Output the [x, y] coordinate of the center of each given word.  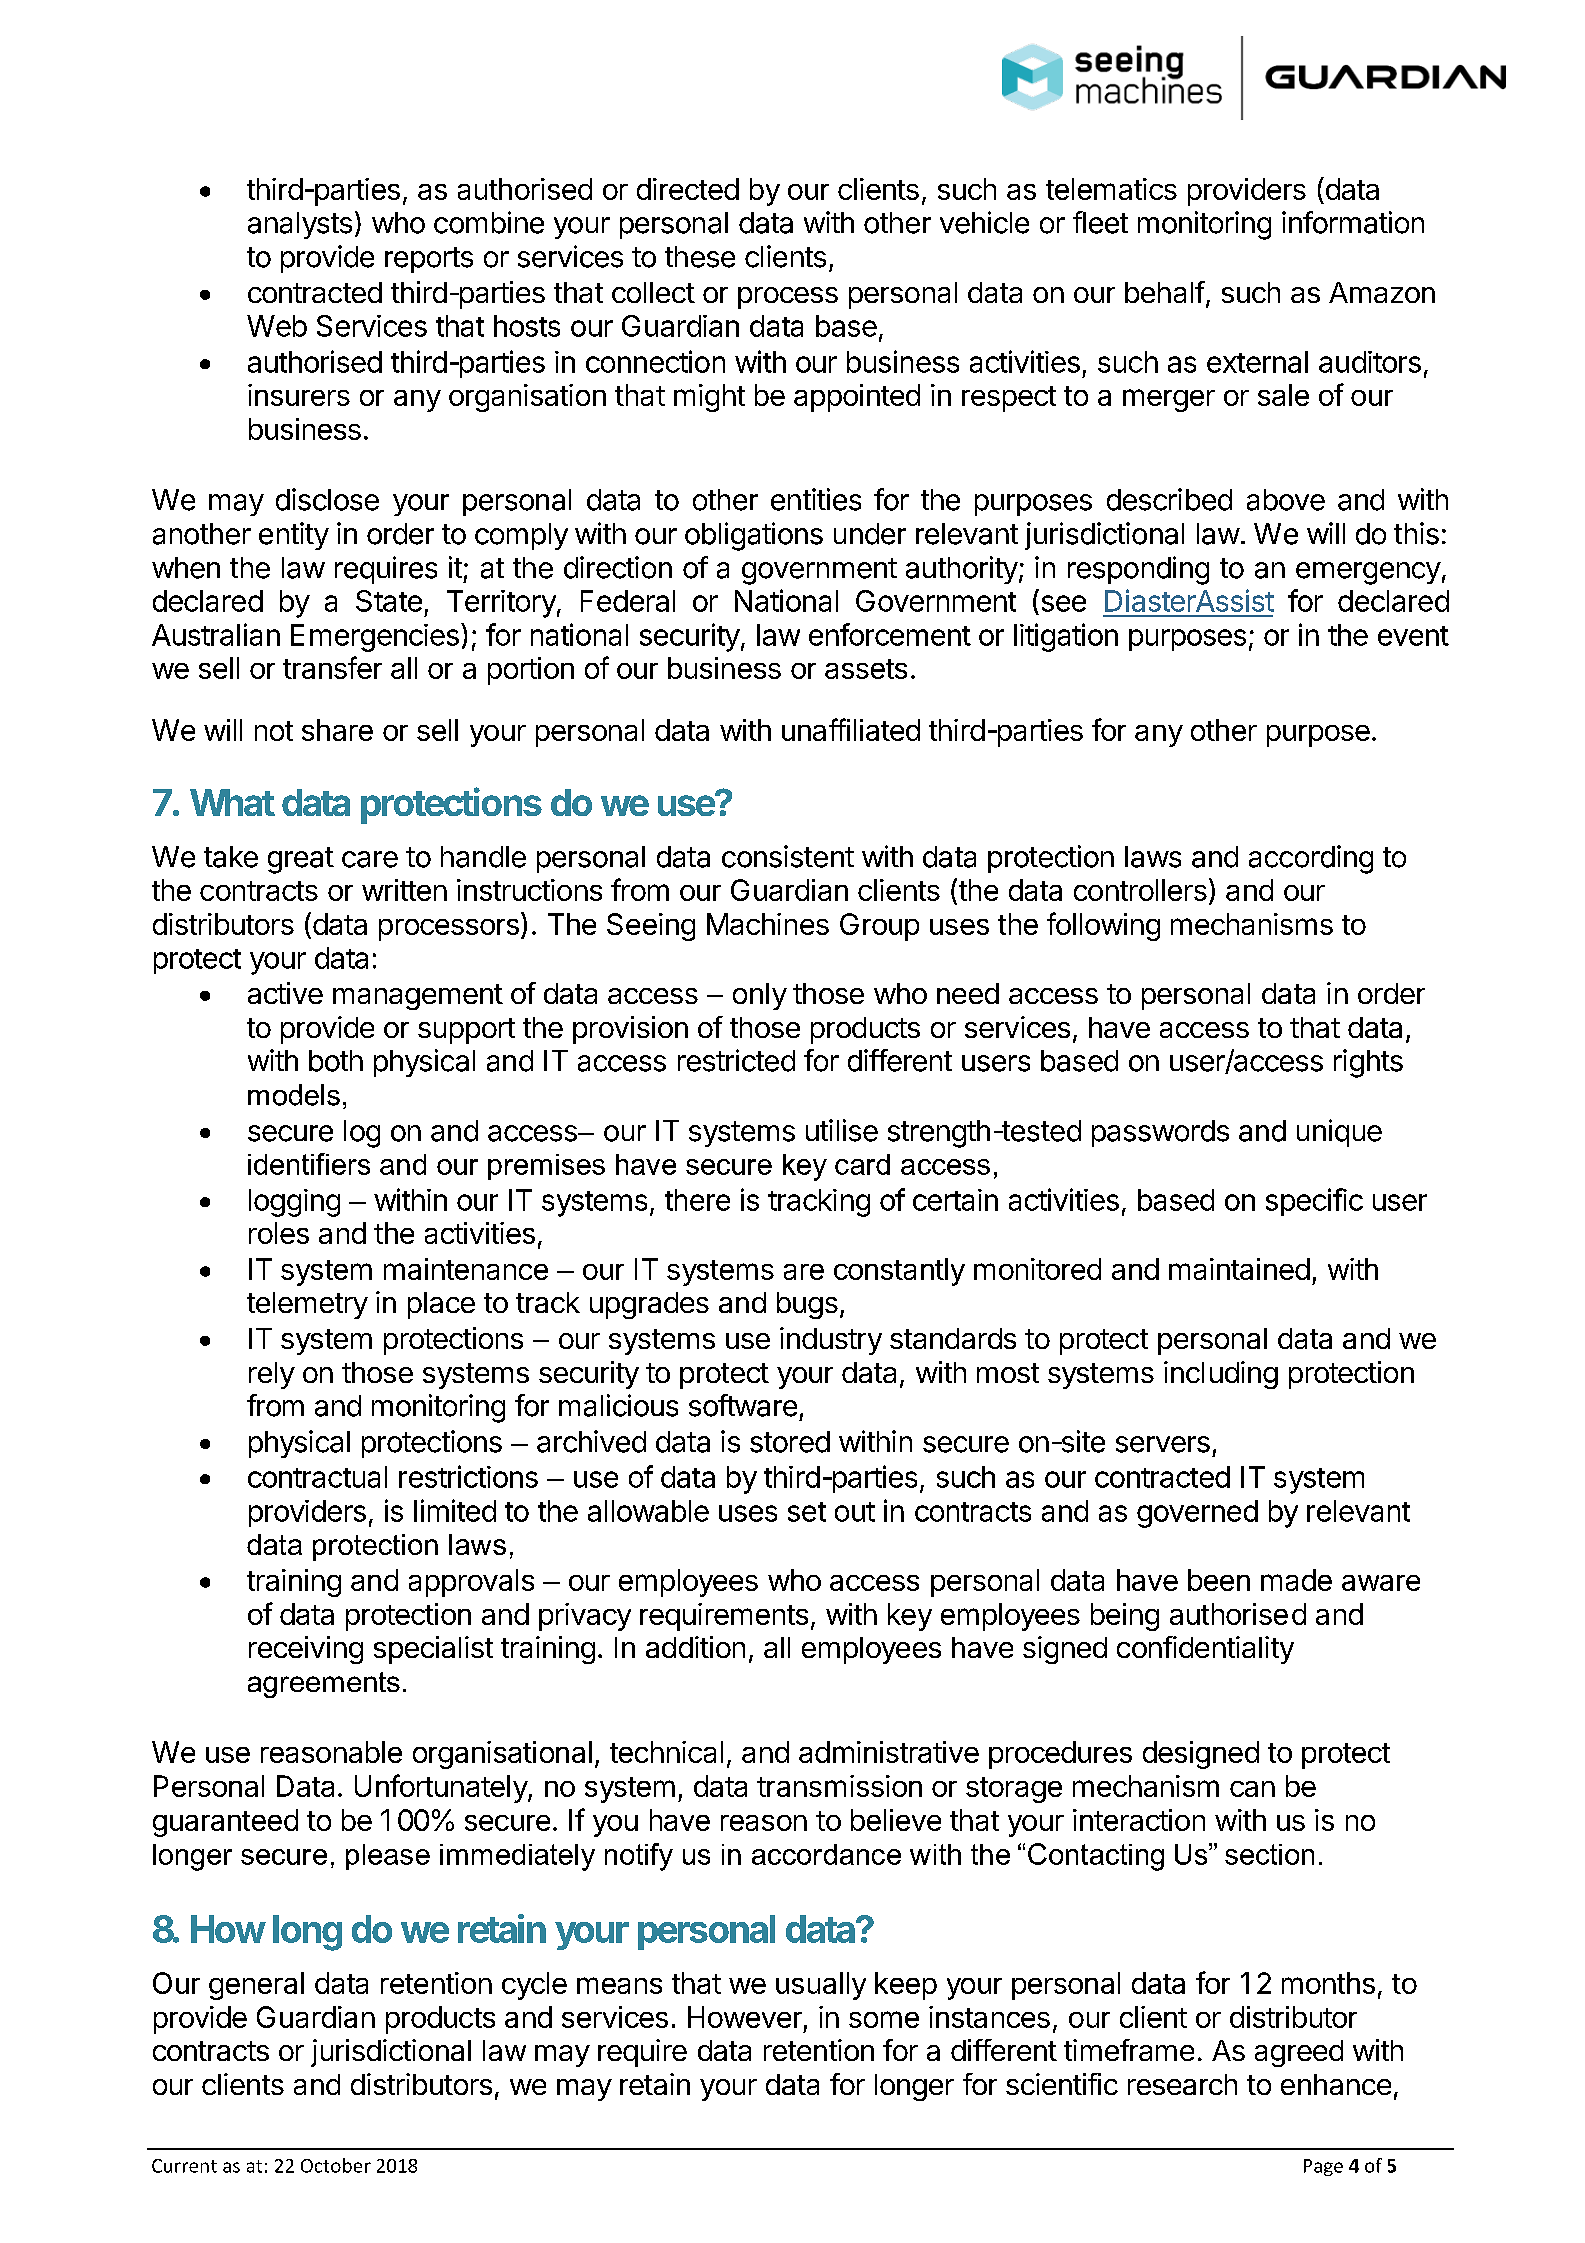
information [1353, 222]
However [745, 2017]
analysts [300, 225]
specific [1314, 1202]
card [862, 1164]
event [1413, 636]
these [700, 257]
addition [695, 1647]
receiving [306, 1650]
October [336, 2165]
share [337, 730]
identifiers [309, 1164]
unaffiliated [851, 729]
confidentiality [1205, 1650]
